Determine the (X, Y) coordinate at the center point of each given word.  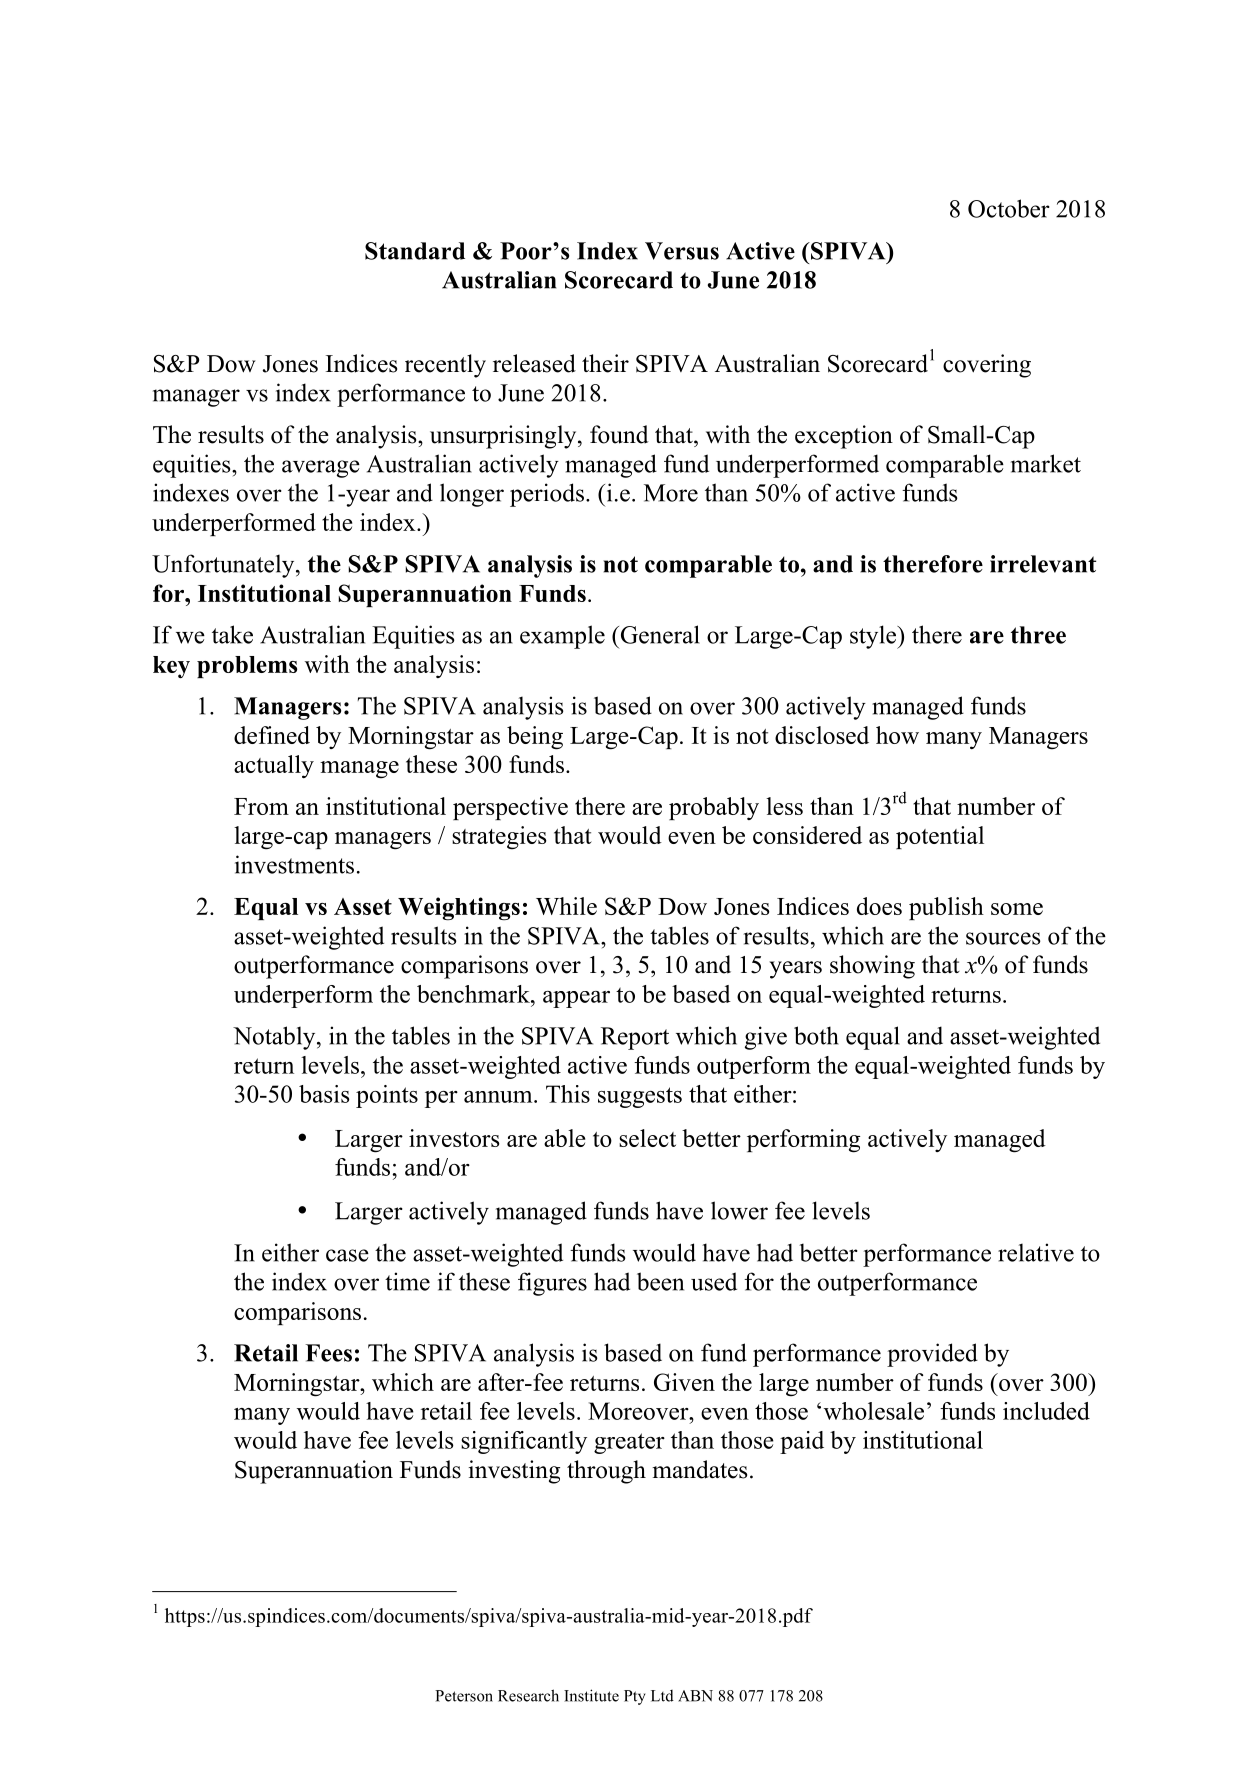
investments (294, 864)
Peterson (464, 1696)
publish (946, 908)
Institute (591, 1695)
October (1009, 208)
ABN (695, 1696)
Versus (682, 251)
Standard (415, 251)
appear (576, 999)
